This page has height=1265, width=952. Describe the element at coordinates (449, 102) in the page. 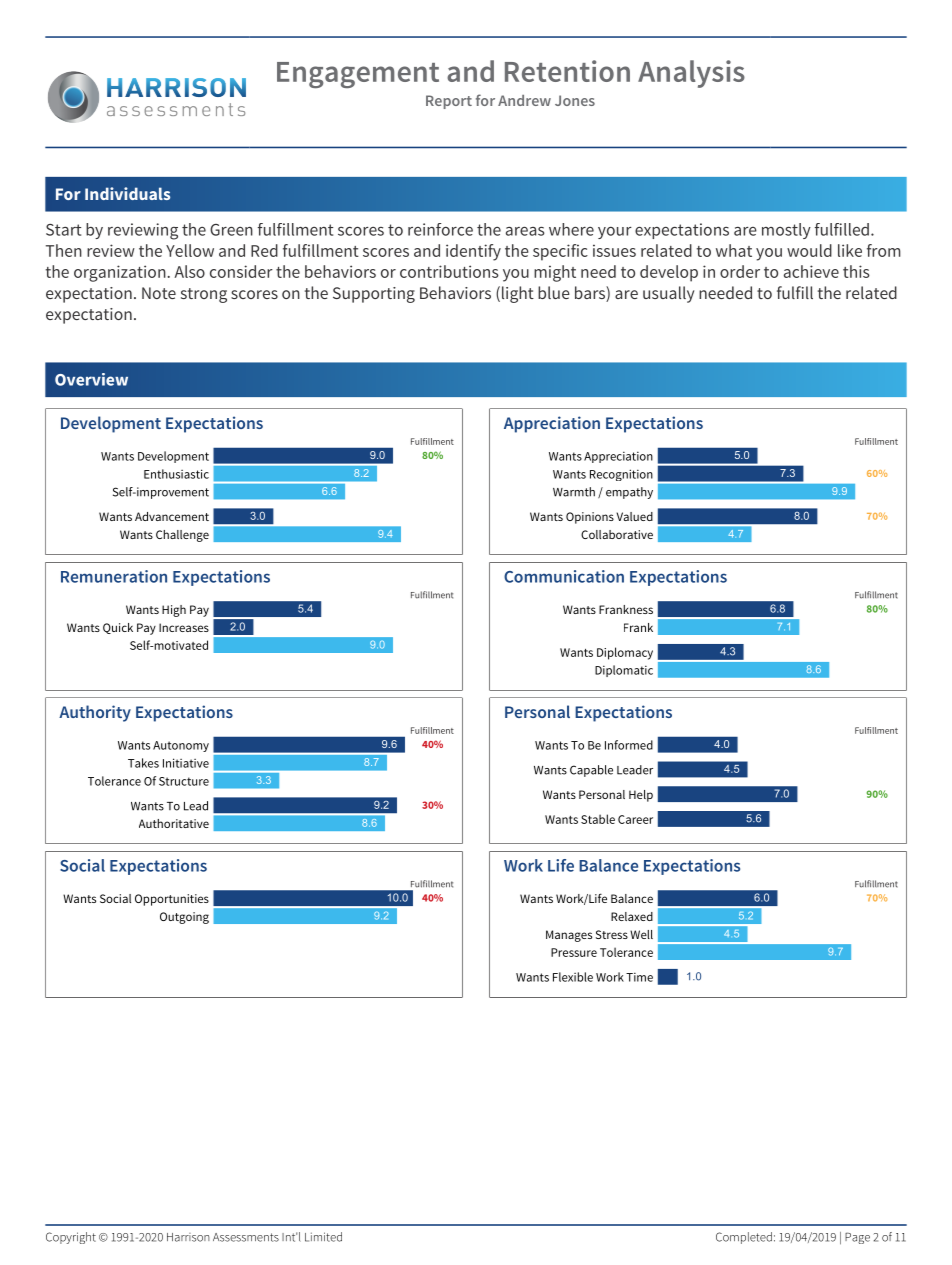

I see `Report` at that location.
